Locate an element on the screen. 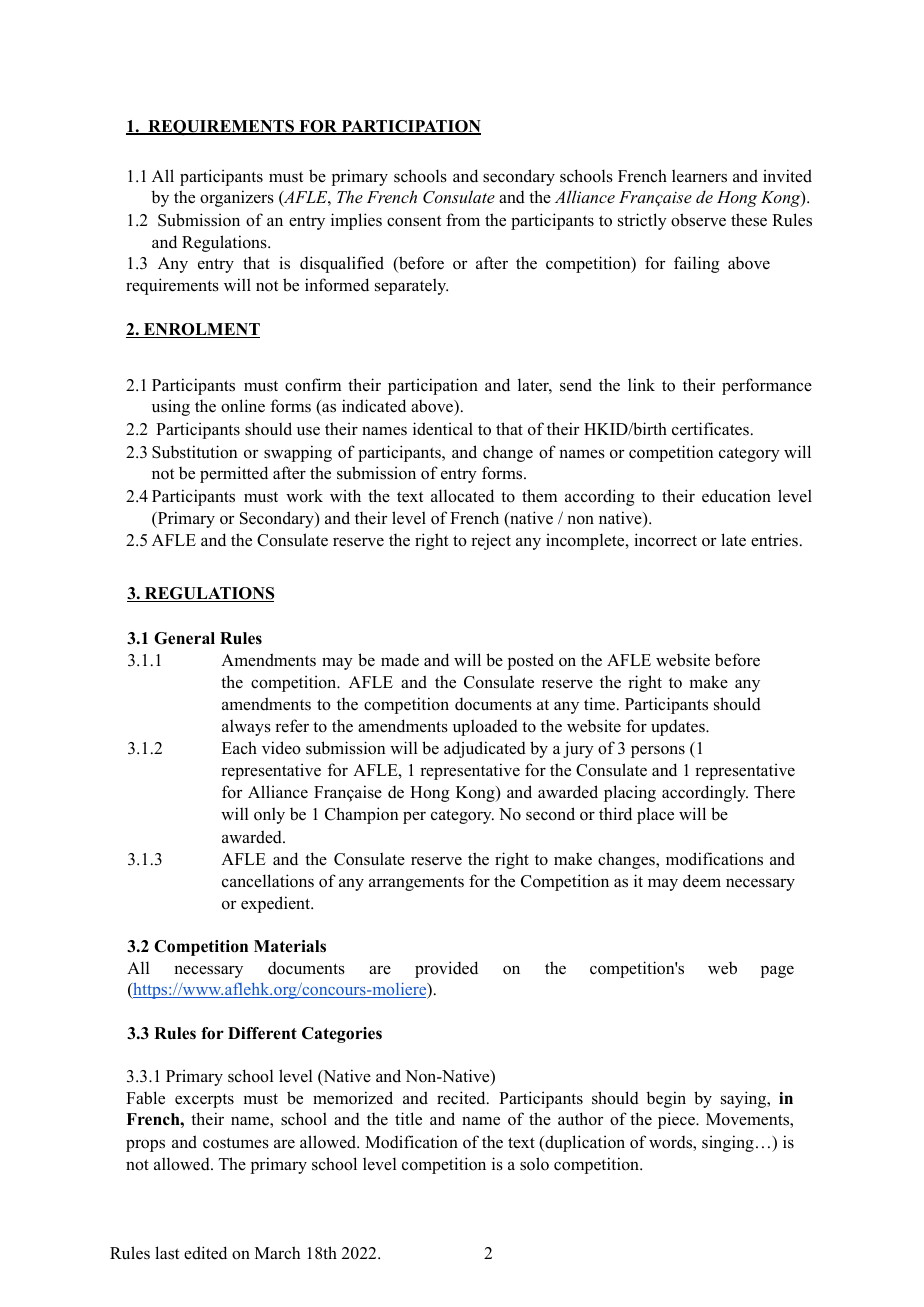 This screenshot has height=1307, width=924. cancellations is located at coordinates (268, 881).
